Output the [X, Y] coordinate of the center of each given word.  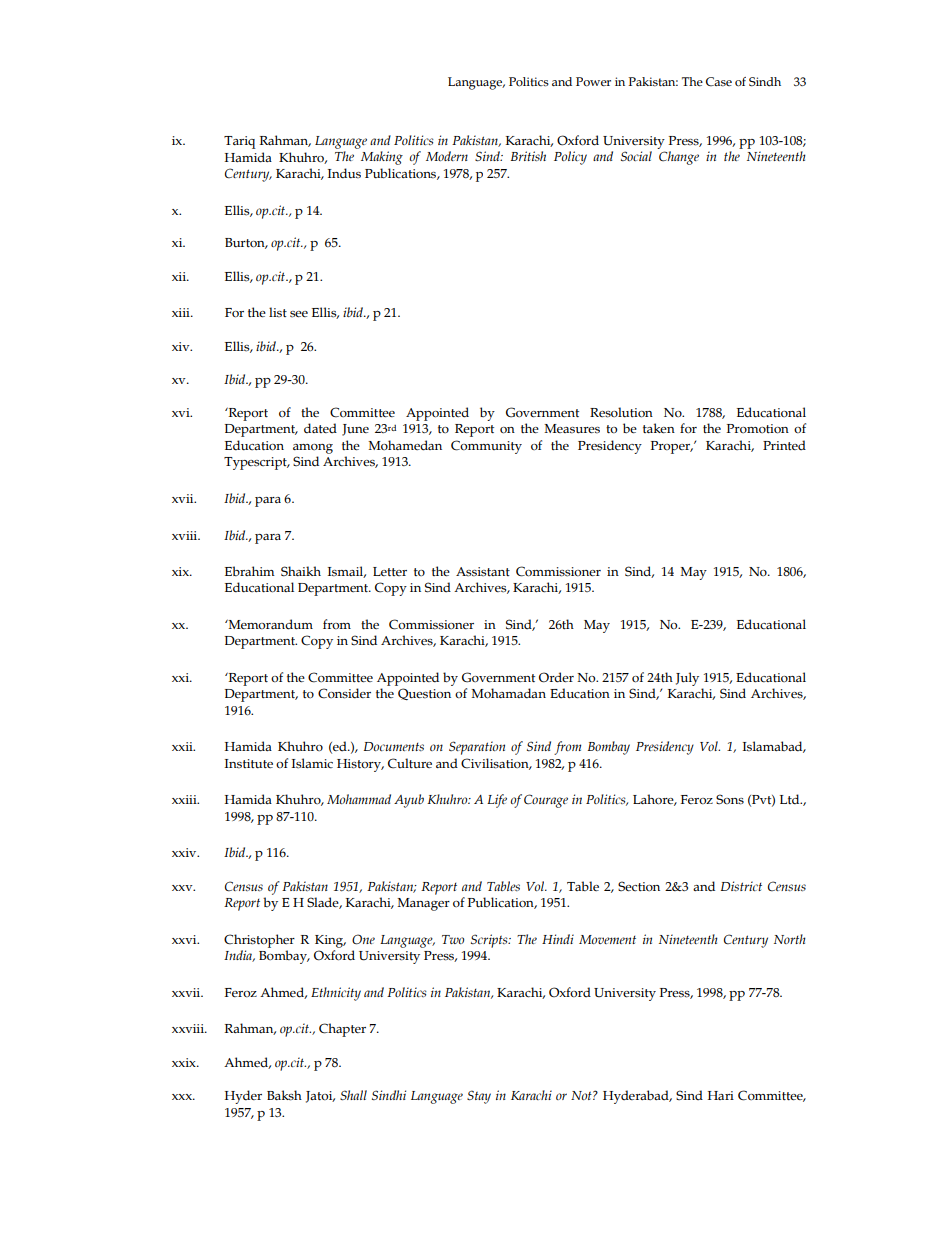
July [687, 679]
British [528, 156]
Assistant [483, 572]
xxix [185, 1062]
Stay [479, 1097]
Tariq [240, 142]
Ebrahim [250, 571]
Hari [721, 1095]
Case [719, 82]
